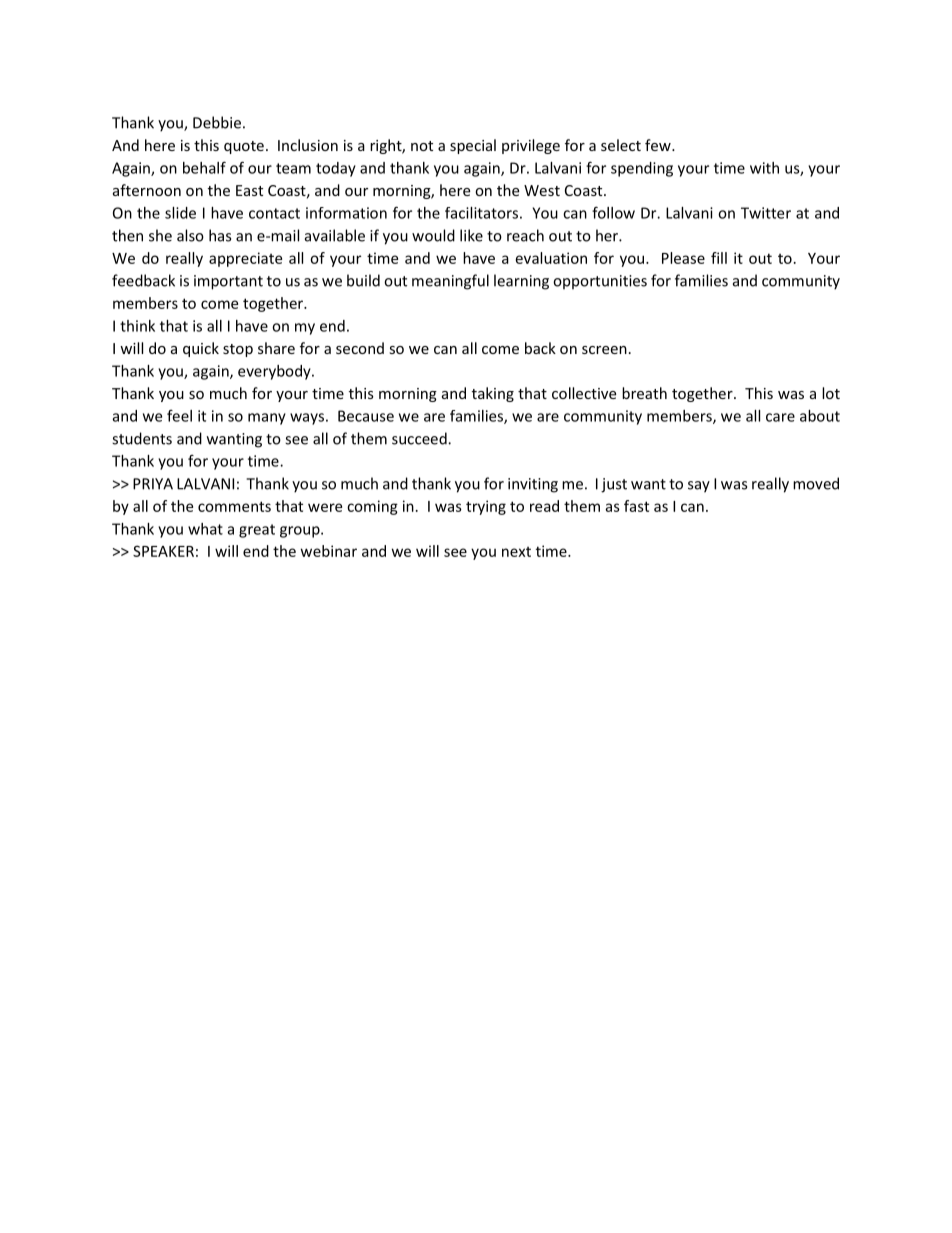  Describe the element at coordinates (217, 122) in the page. I see `Debbie` at that location.
